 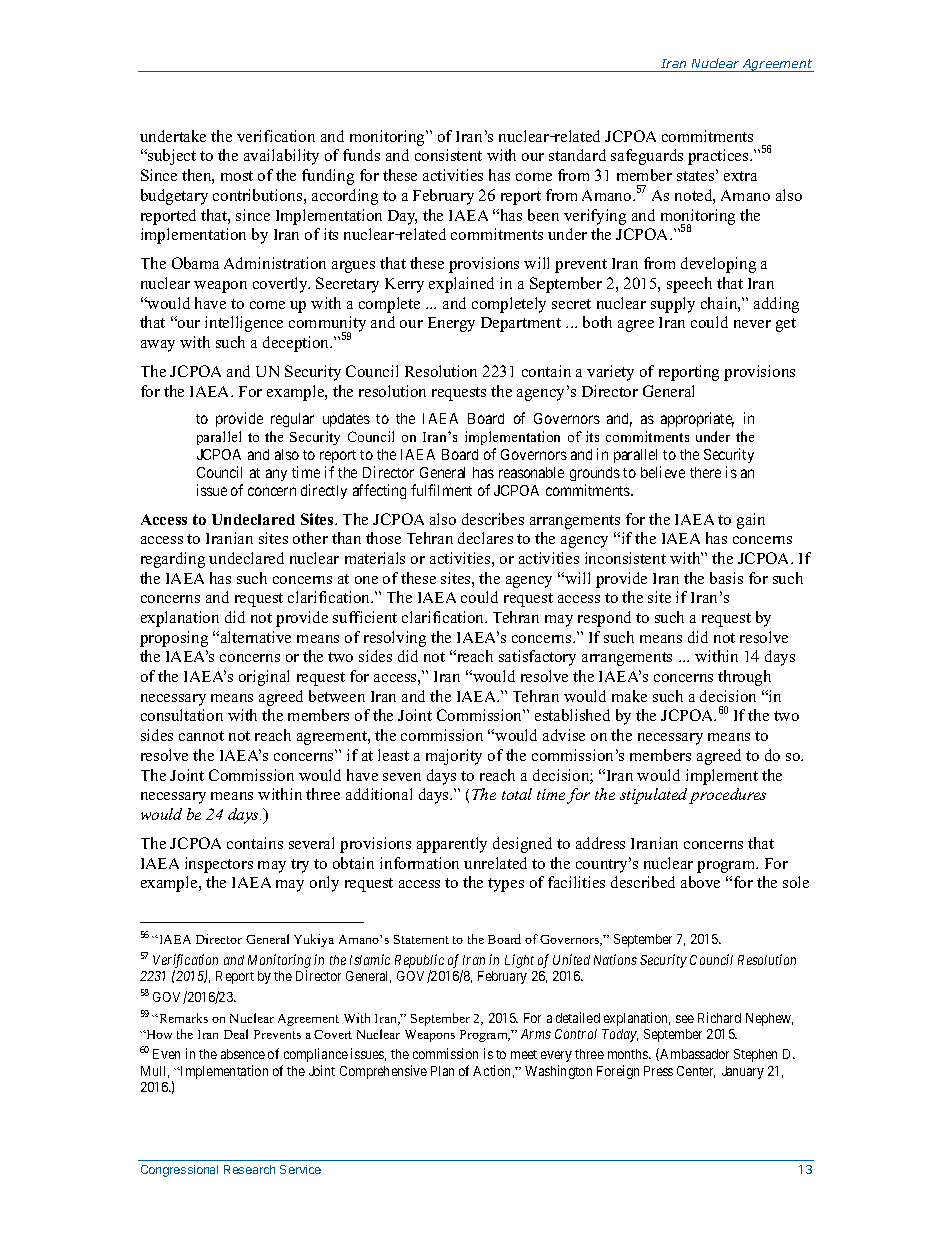 What do you see at coordinates (292, 420) in the page?
I see `regular` at bounding box center [292, 420].
